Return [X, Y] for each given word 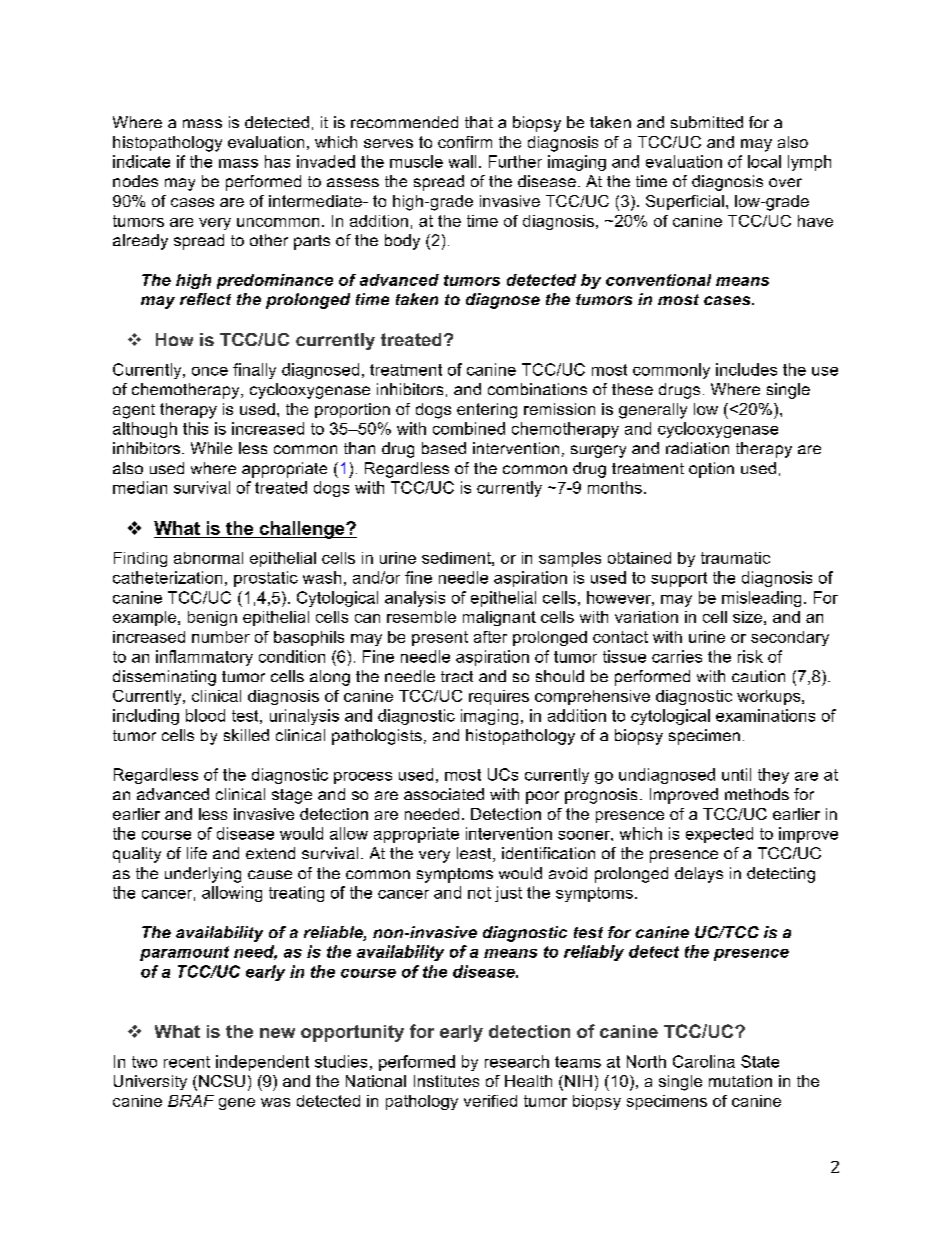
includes [746, 369]
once [210, 371]
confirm [465, 142]
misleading [761, 599]
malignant [499, 618]
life [197, 853]
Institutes [446, 1081]
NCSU [222, 1081]
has [277, 161]
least [475, 854]
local [764, 161]
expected [719, 835]
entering [487, 411]
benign [212, 618]
